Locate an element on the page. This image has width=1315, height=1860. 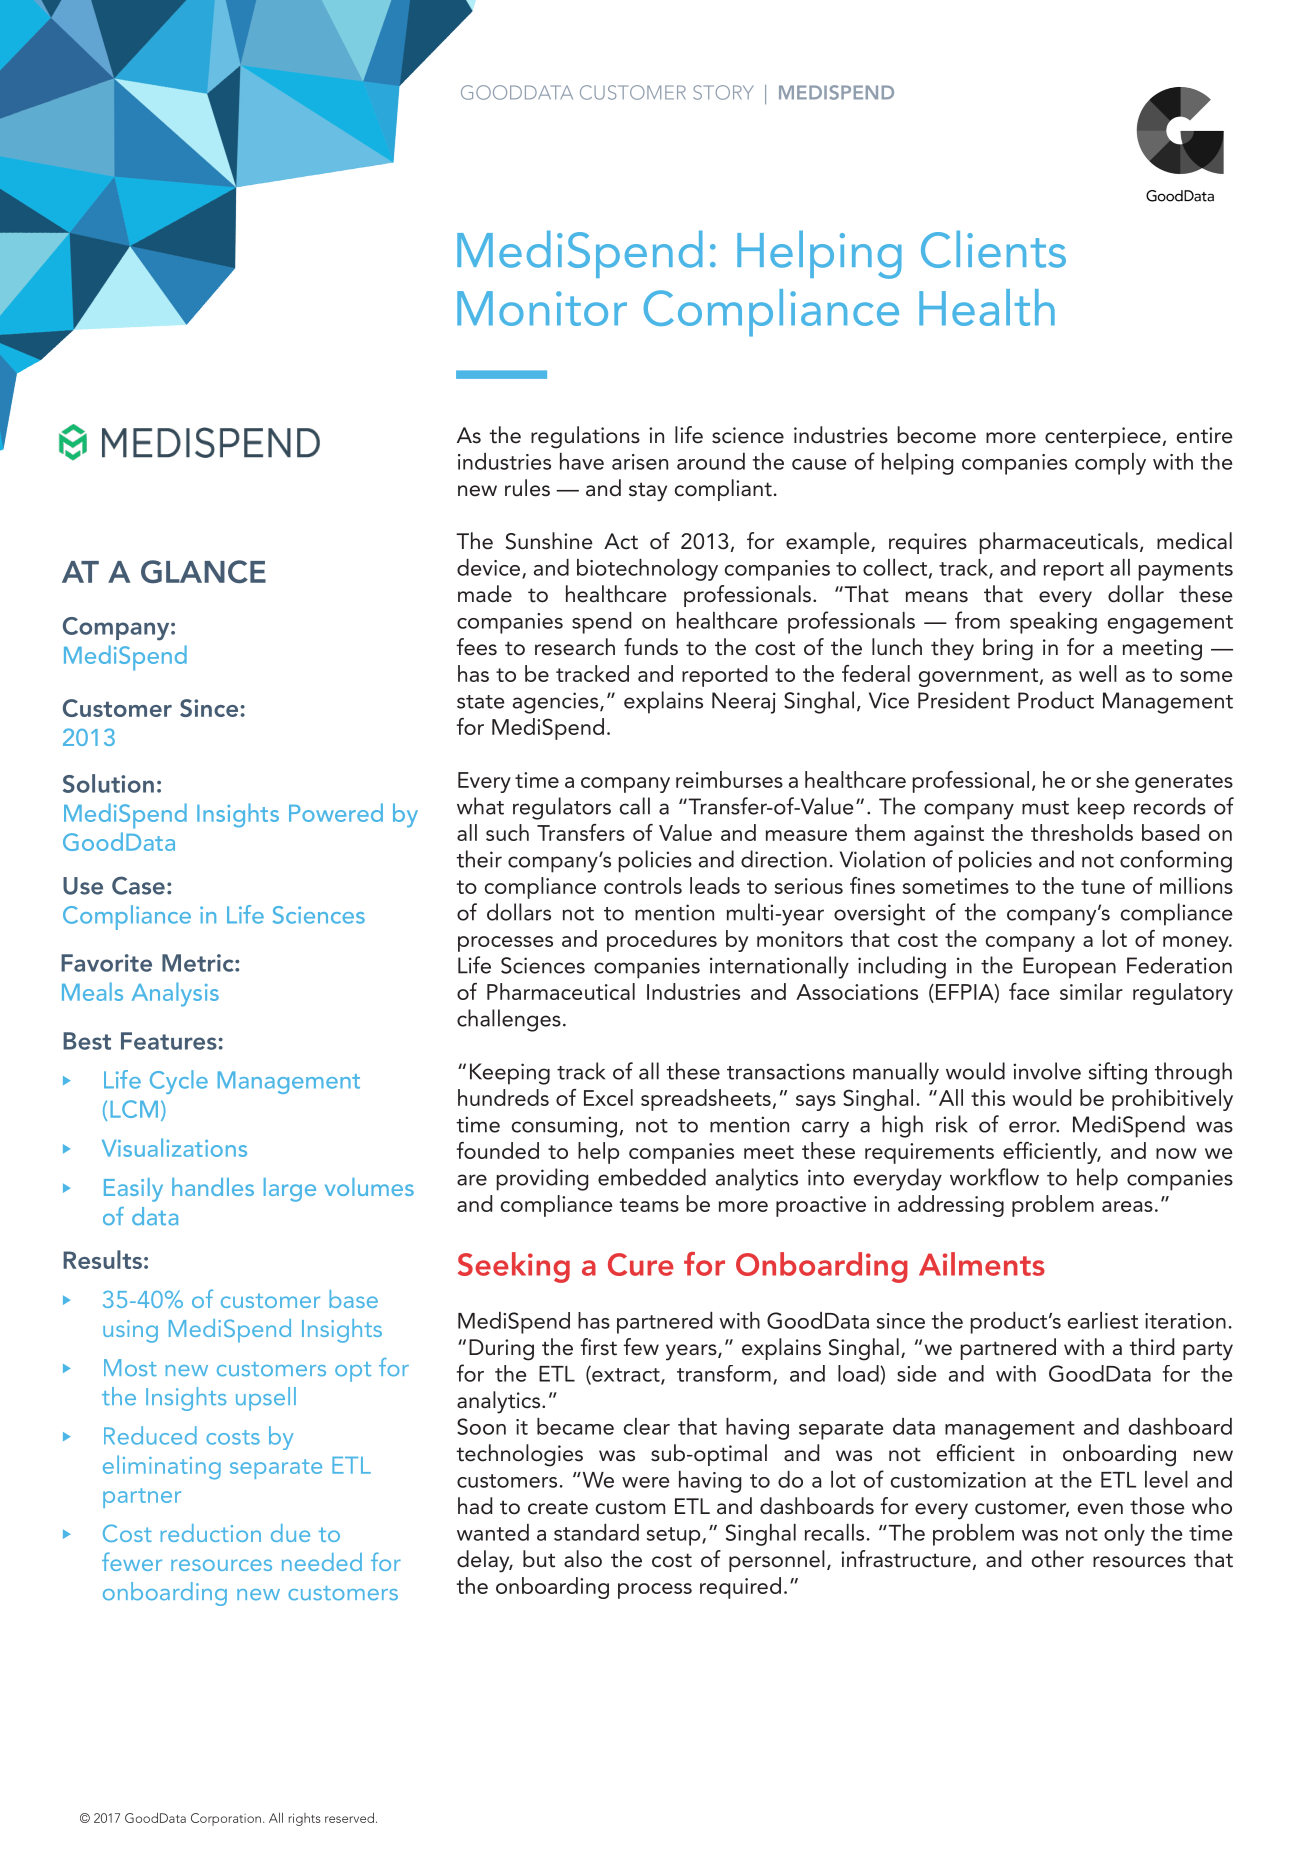
Corporation is located at coordinates (226, 1819).
